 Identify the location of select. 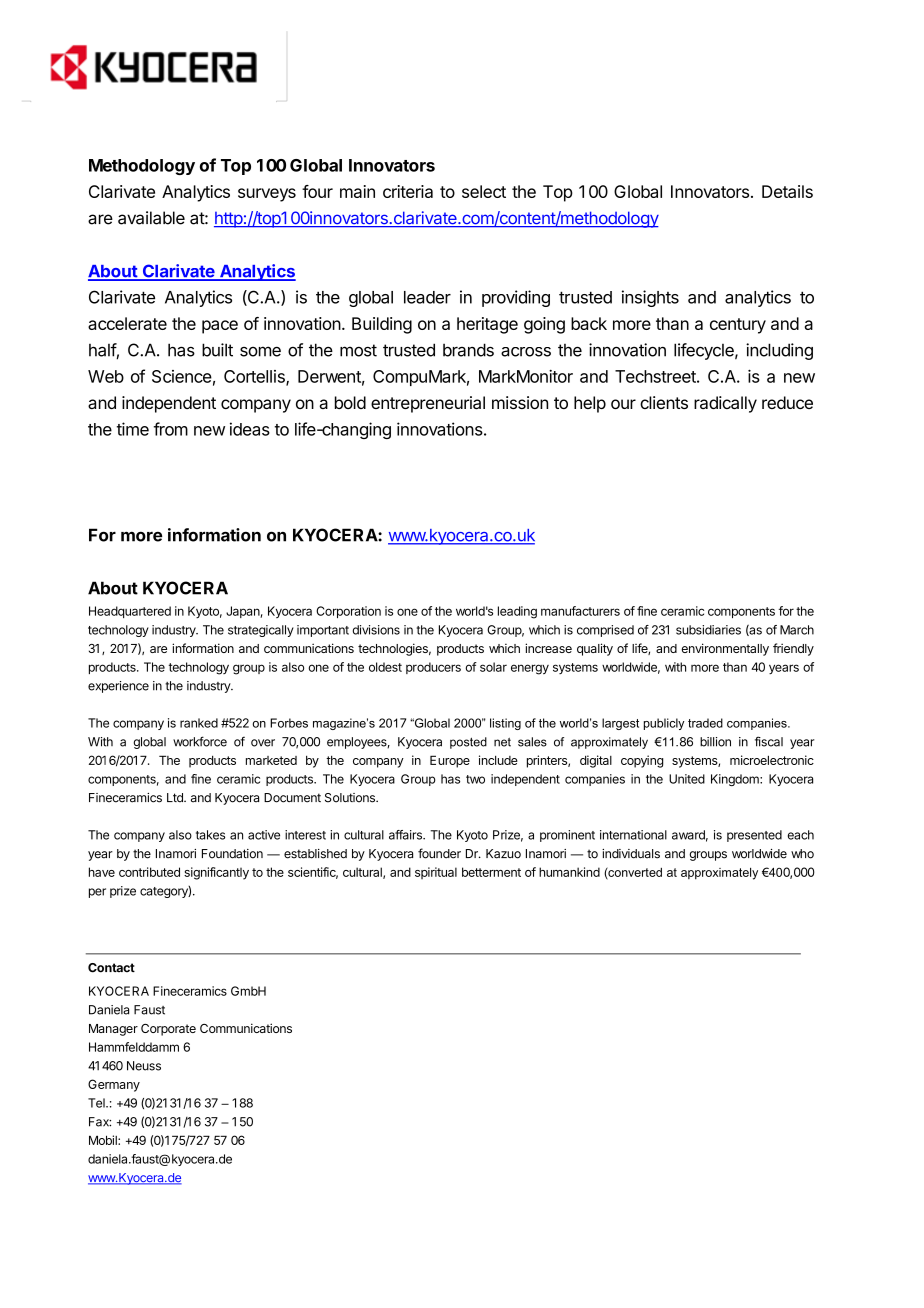
(484, 191).
